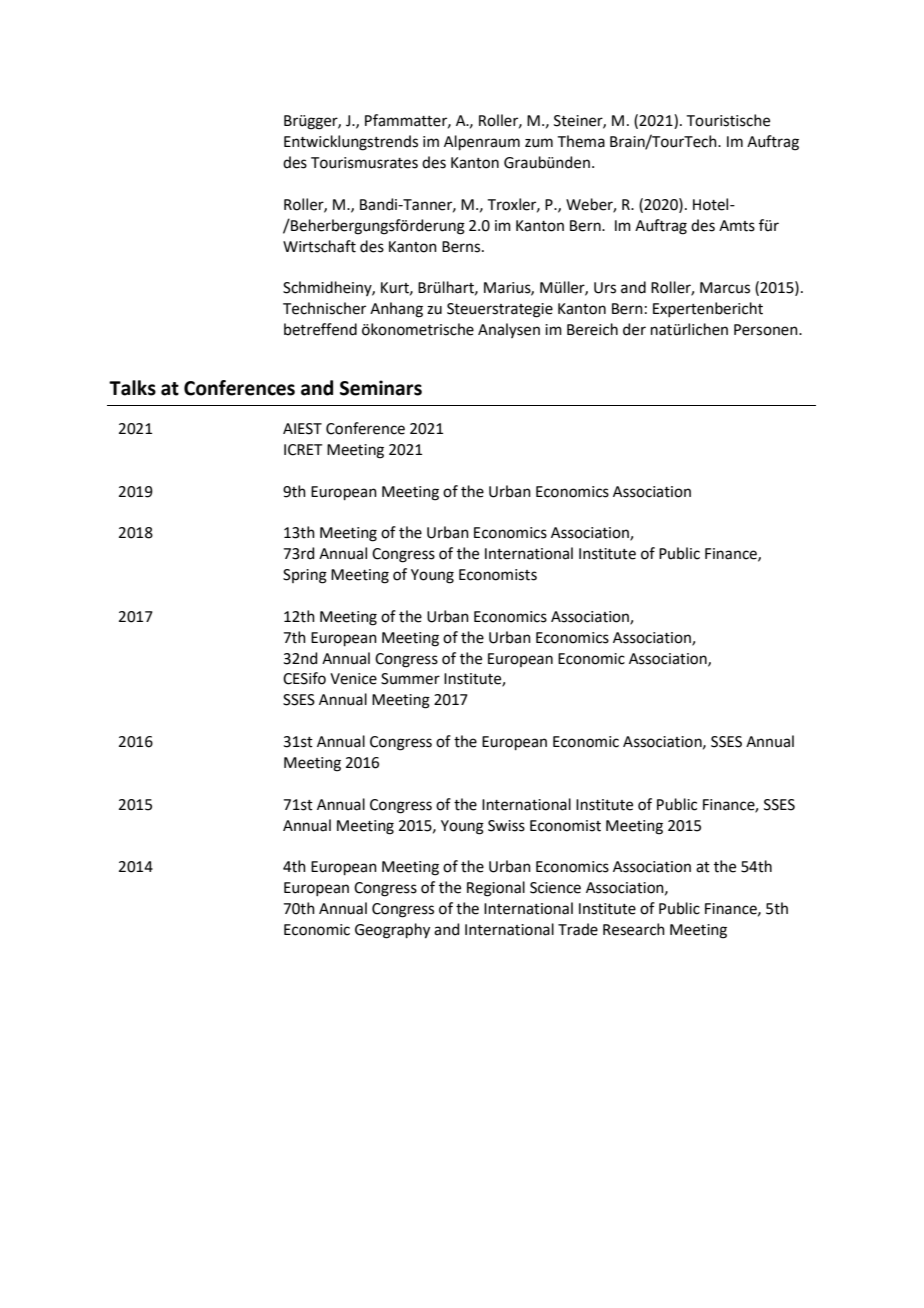 Image resolution: width=924 pixels, height=1308 pixels. Describe the element at coordinates (132, 388) in the document. I see `Talks` at that location.
